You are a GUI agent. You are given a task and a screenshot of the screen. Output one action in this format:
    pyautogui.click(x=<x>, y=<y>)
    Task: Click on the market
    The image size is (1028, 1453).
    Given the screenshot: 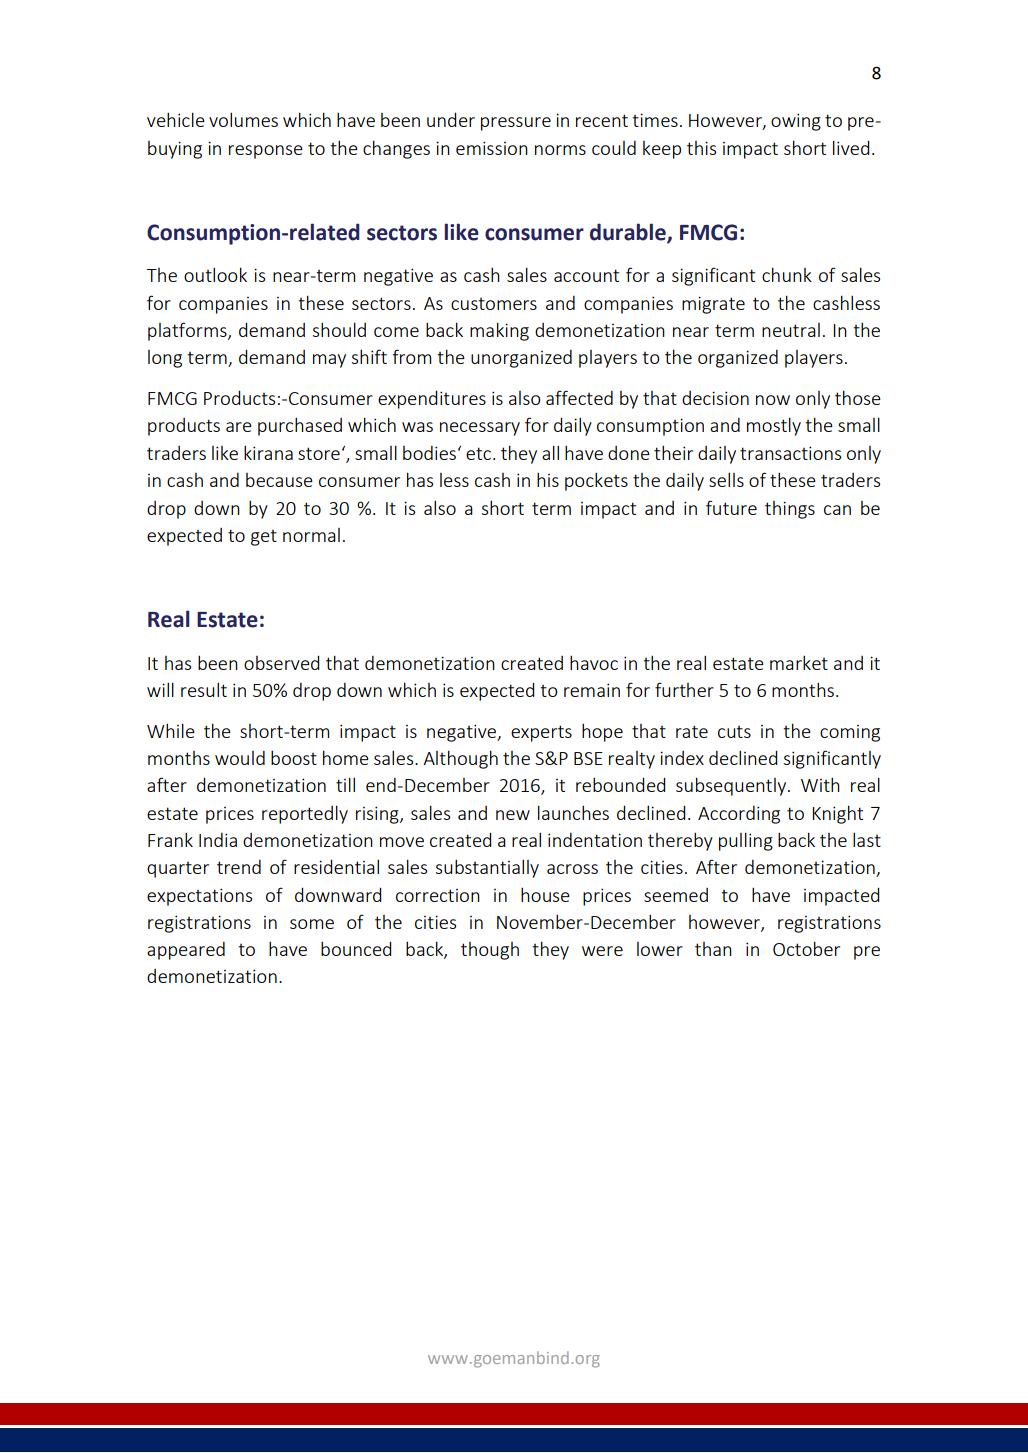 What is the action you would take?
    pyautogui.click(x=799, y=663)
